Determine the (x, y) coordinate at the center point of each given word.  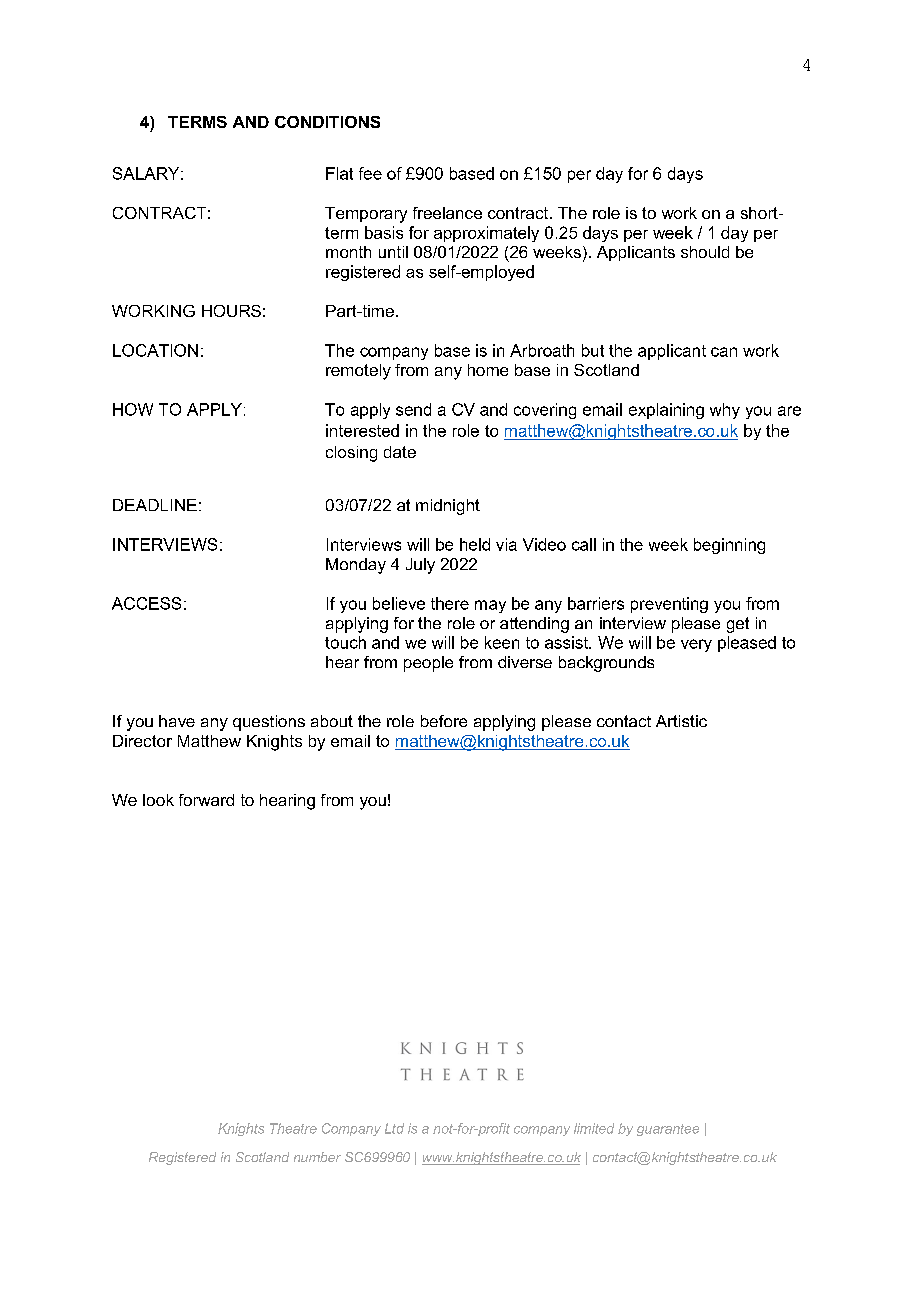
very (696, 645)
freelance (447, 213)
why (725, 411)
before (444, 721)
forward (206, 800)
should (705, 252)
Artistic (681, 721)
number (317, 1157)
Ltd (394, 1128)
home (488, 370)
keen (502, 642)
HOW (133, 409)
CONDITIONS (327, 122)
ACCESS (146, 603)
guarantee (668, 1130)
